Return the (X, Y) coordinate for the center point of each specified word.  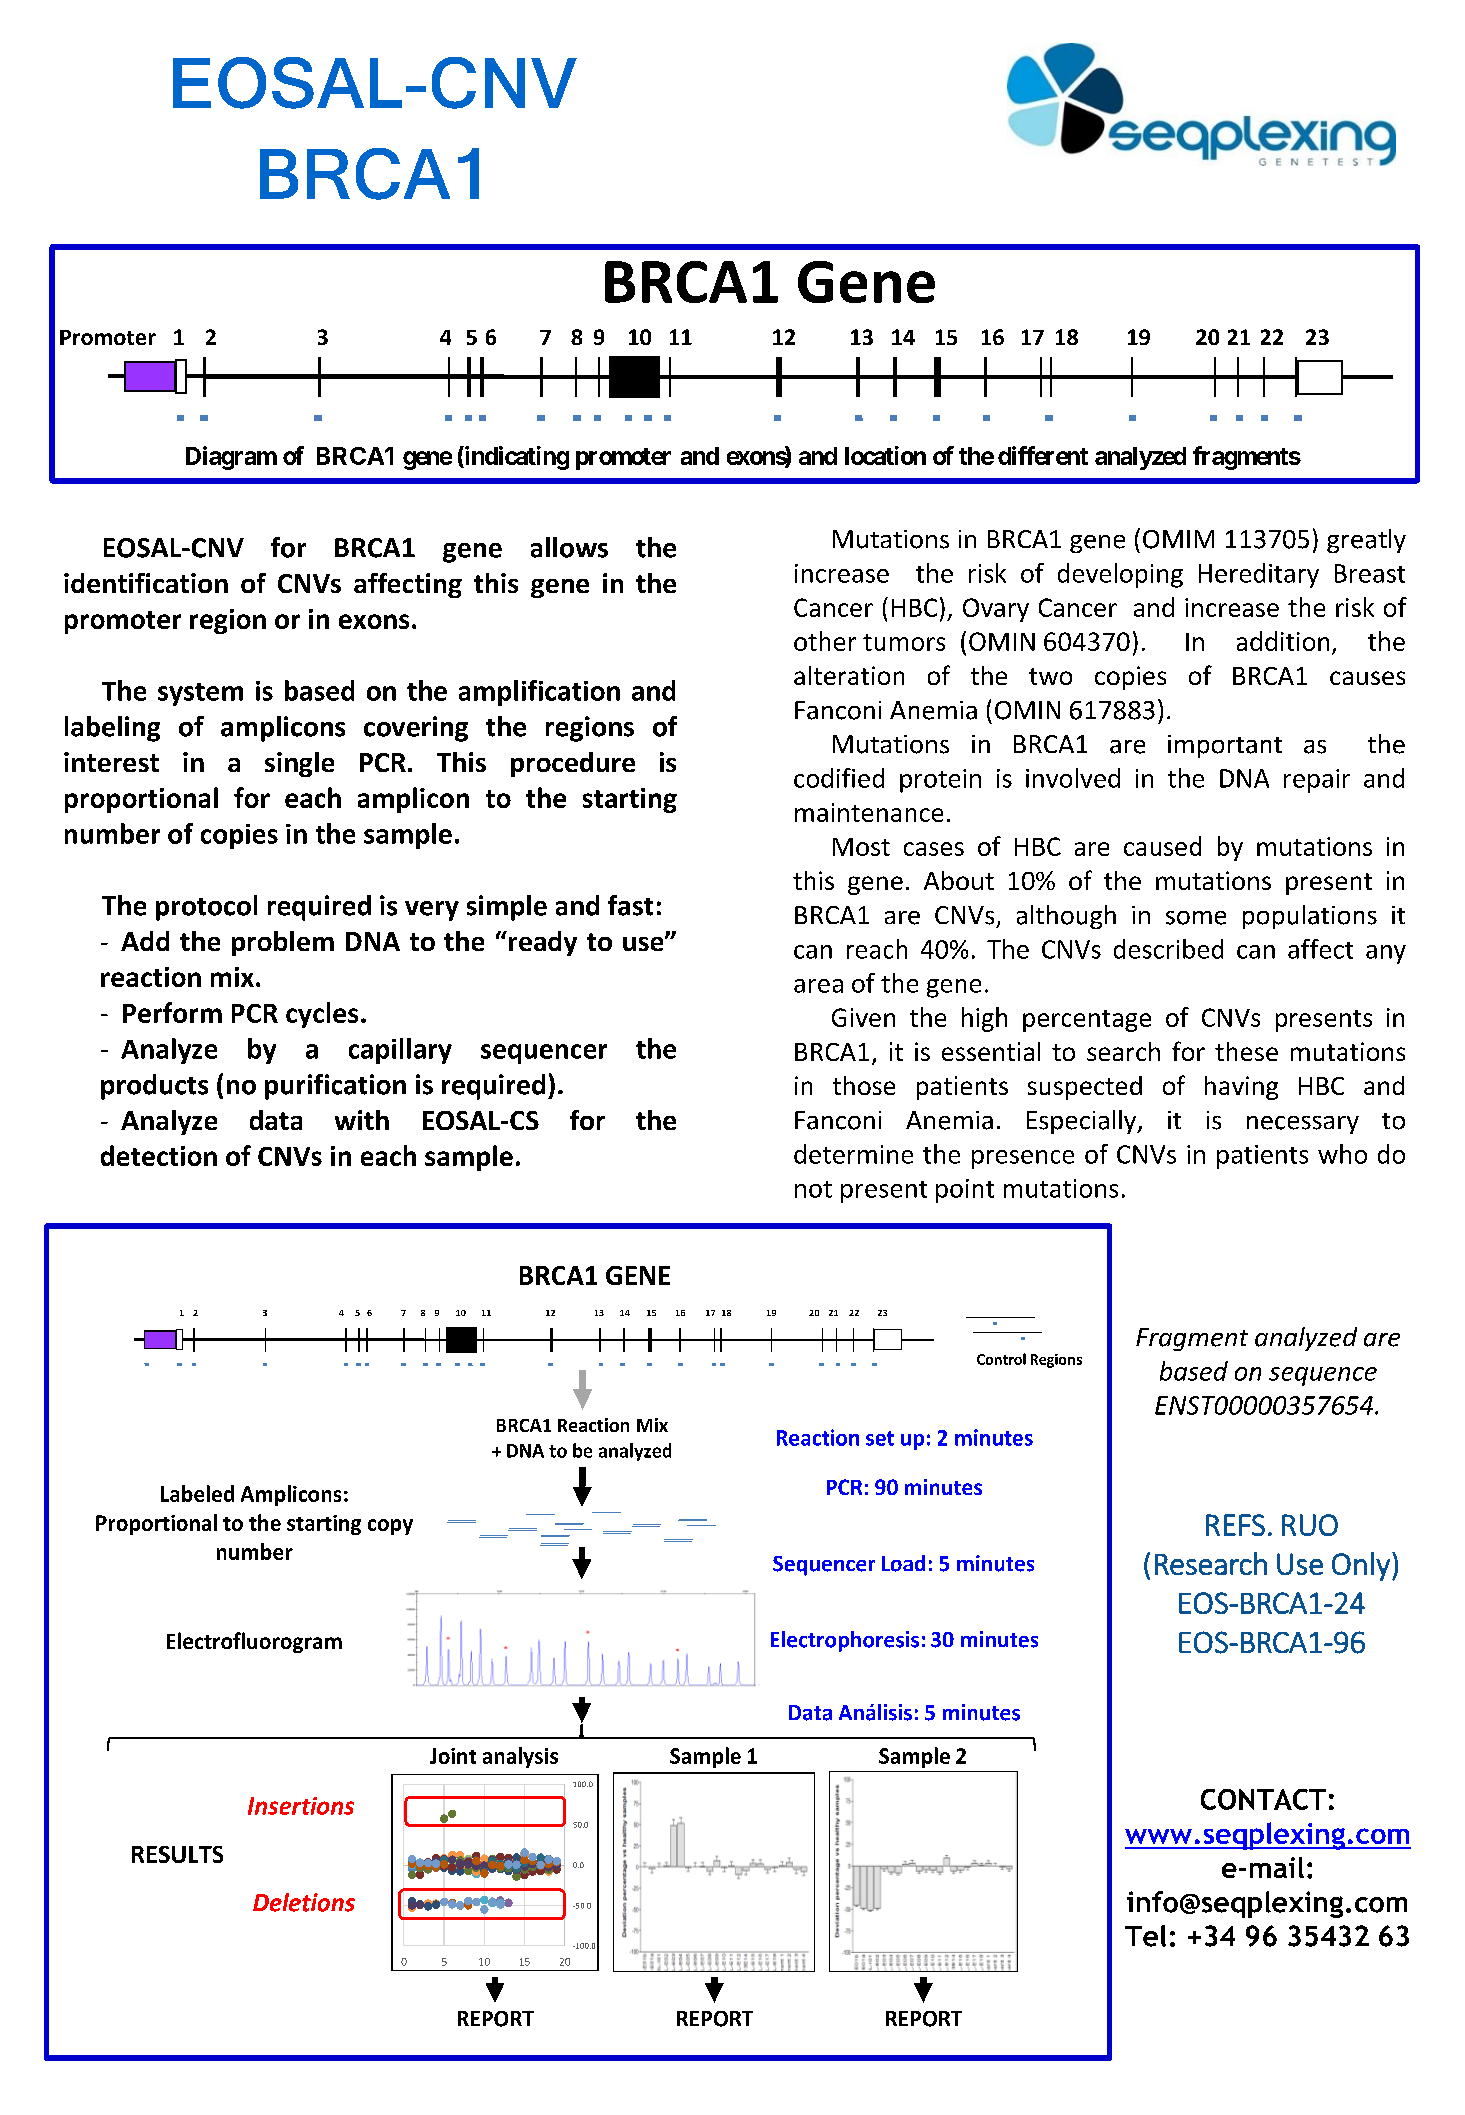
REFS (1235, 1525)
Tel (1145, 1936)
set (880, 1438)
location (885, 455)
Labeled (197, 1493)
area (818, 986)
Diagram (231, 458)
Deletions (304, 1902)
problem (283, 943)
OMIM (1178, 539)
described (1168, 949)
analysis (520, 1757)
